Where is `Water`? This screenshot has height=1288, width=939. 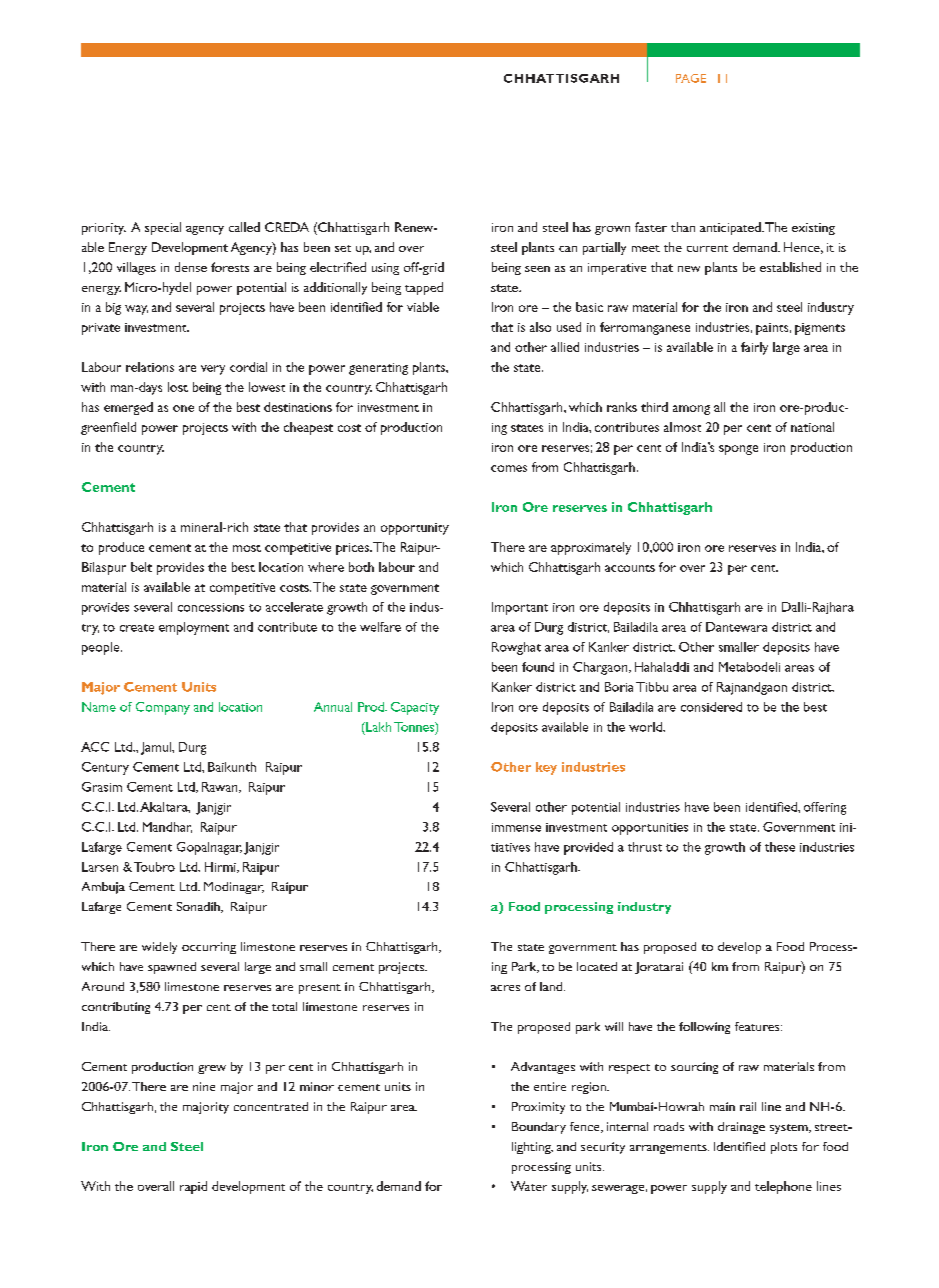 Water is located at coordinates (529, 1186).
